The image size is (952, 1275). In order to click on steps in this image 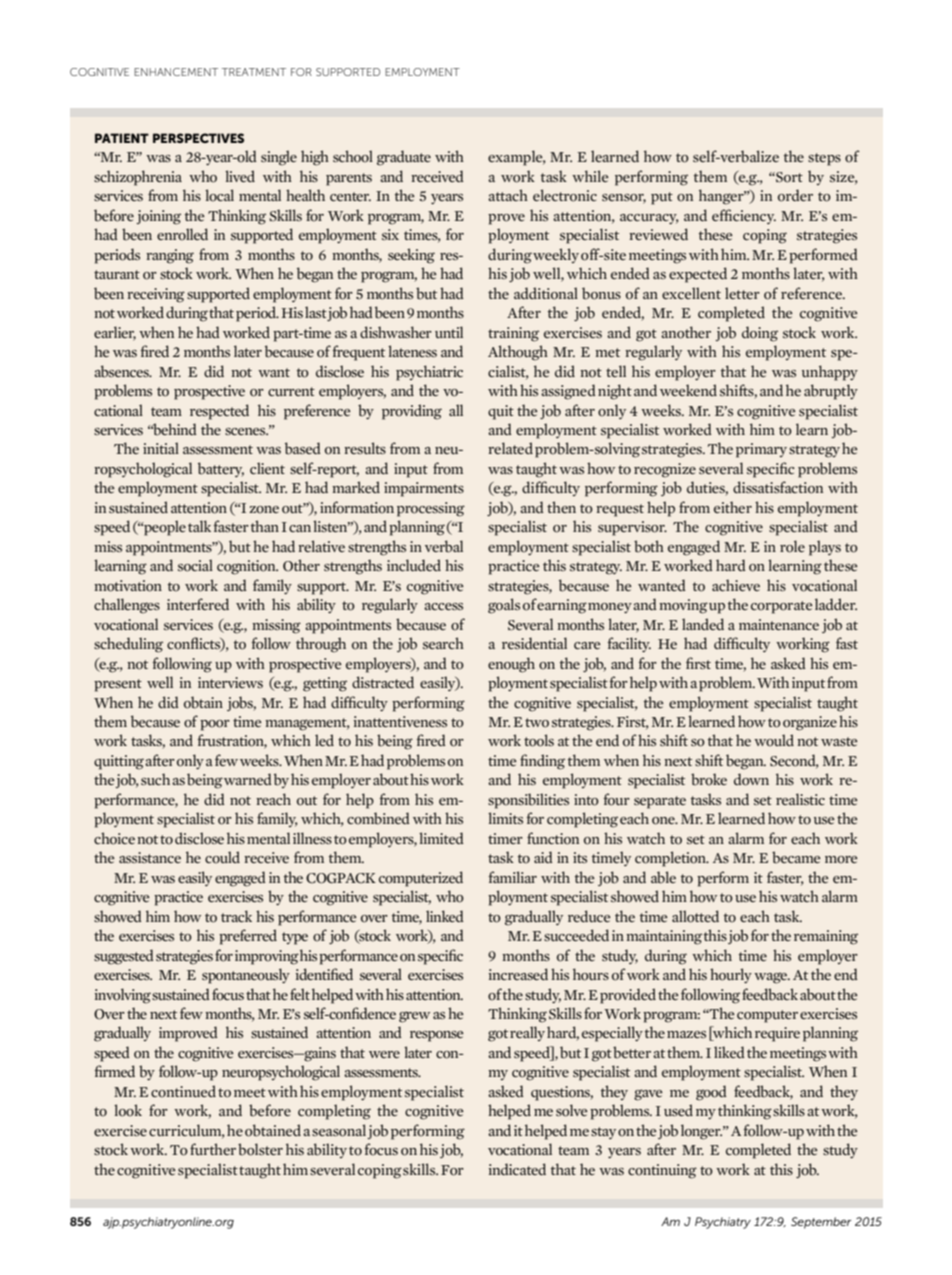, I will do `click(824, 159)`.
